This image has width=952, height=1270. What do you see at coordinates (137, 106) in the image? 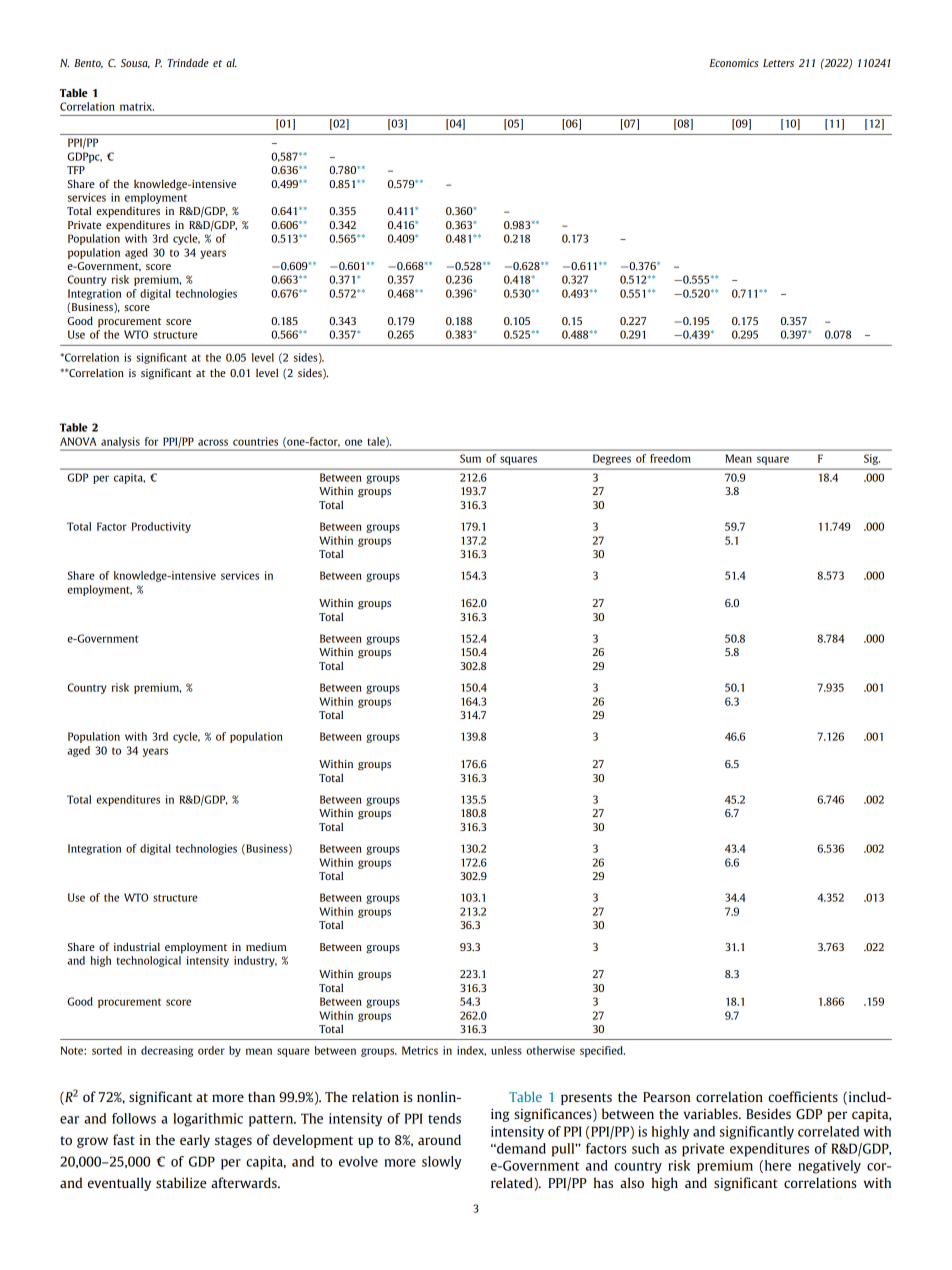
I see `matrix` at bounding box center [137, 106].
